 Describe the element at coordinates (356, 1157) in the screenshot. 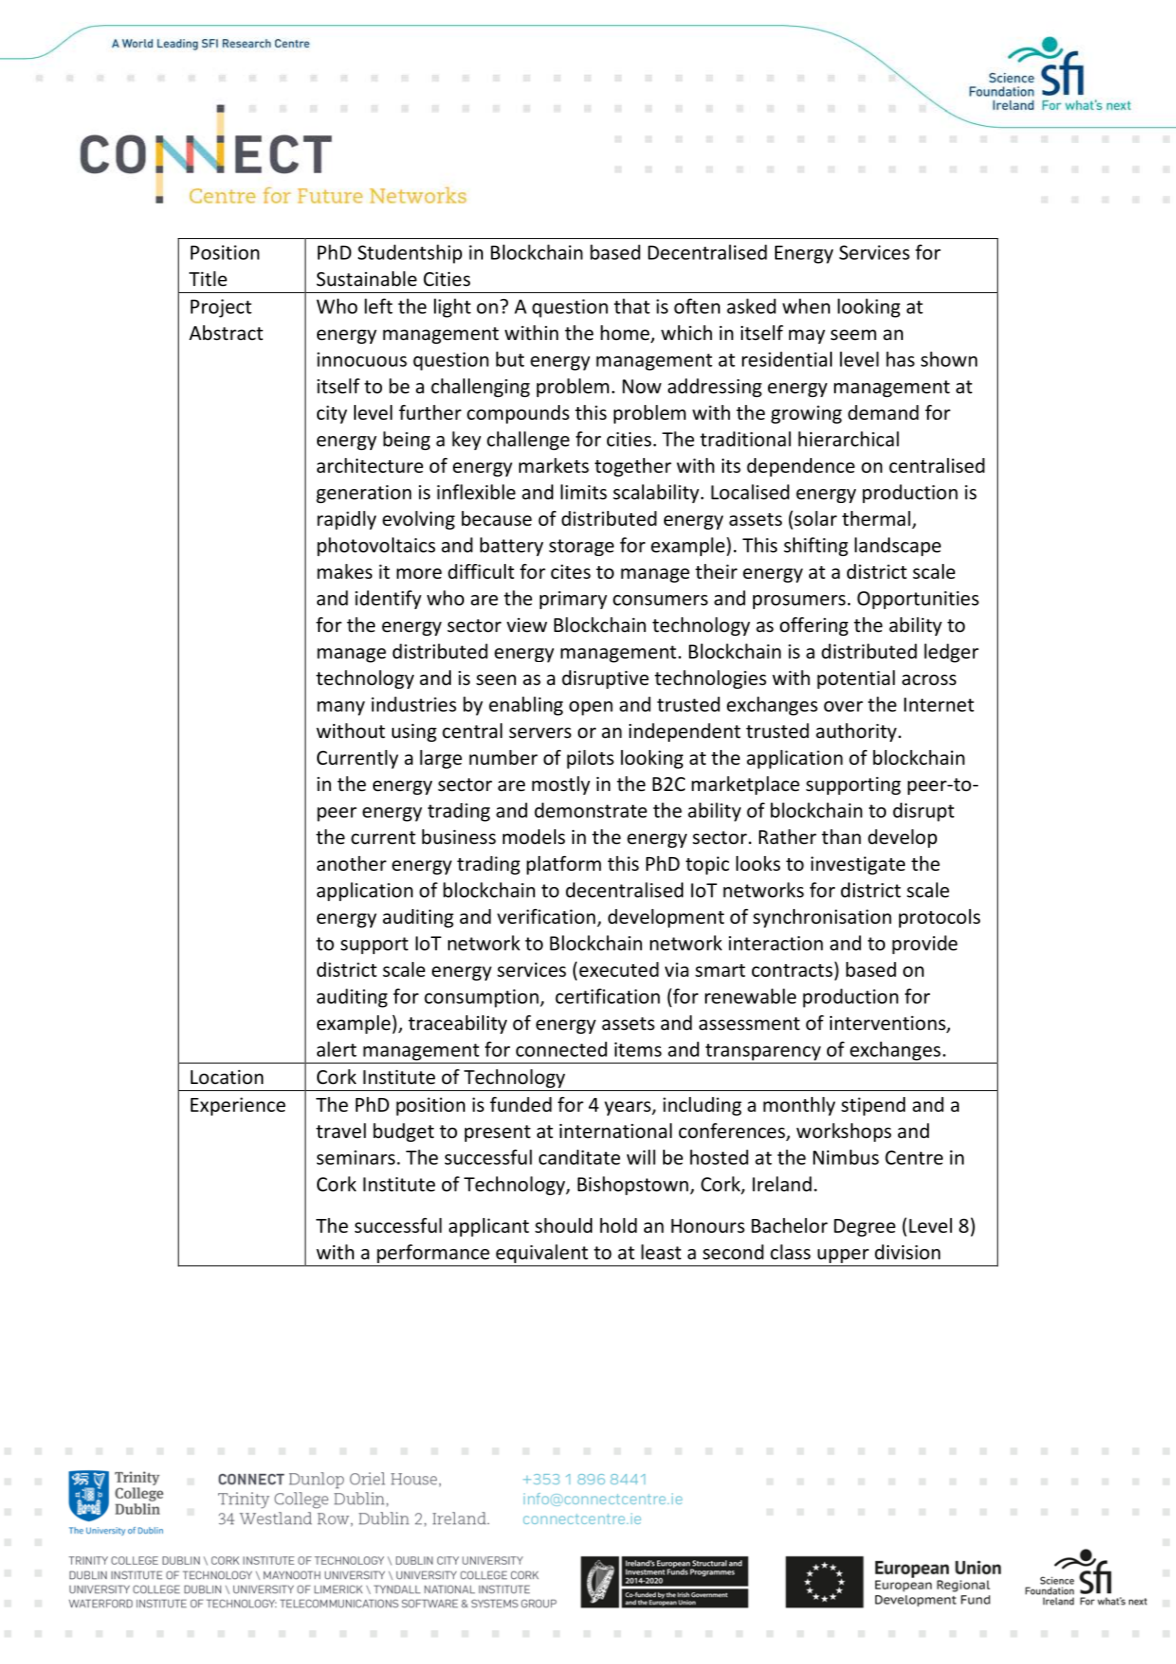

I see `seminars` at that location.
